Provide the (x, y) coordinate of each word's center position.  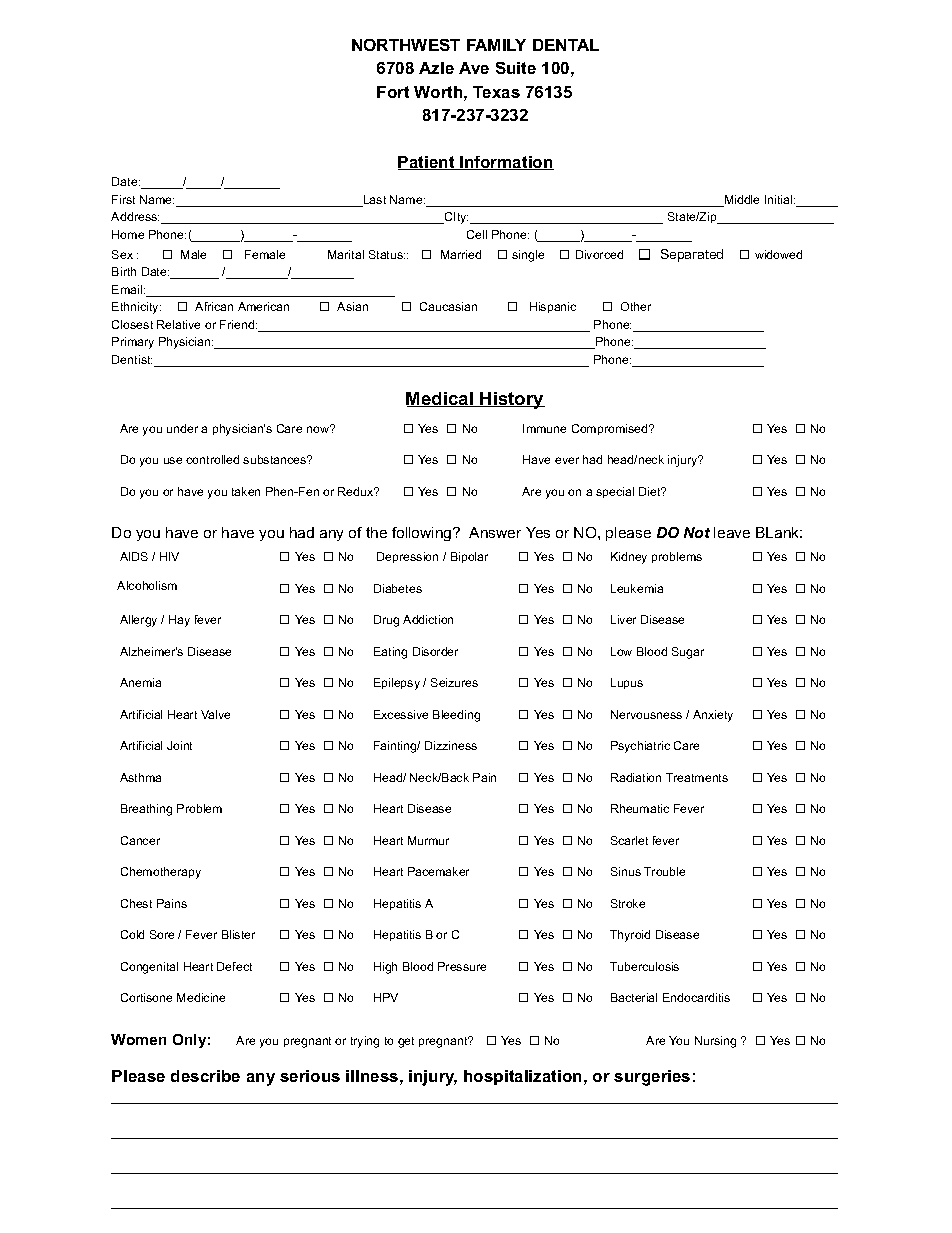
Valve (215, 714)
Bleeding (456, 716)
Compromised (611, 429)
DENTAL (566, 45)
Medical (441, 399)
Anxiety (713, 716)
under (182, 428)
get (406, 1042)
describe (205, 1076)
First (123, 199)
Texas (496, 92)
